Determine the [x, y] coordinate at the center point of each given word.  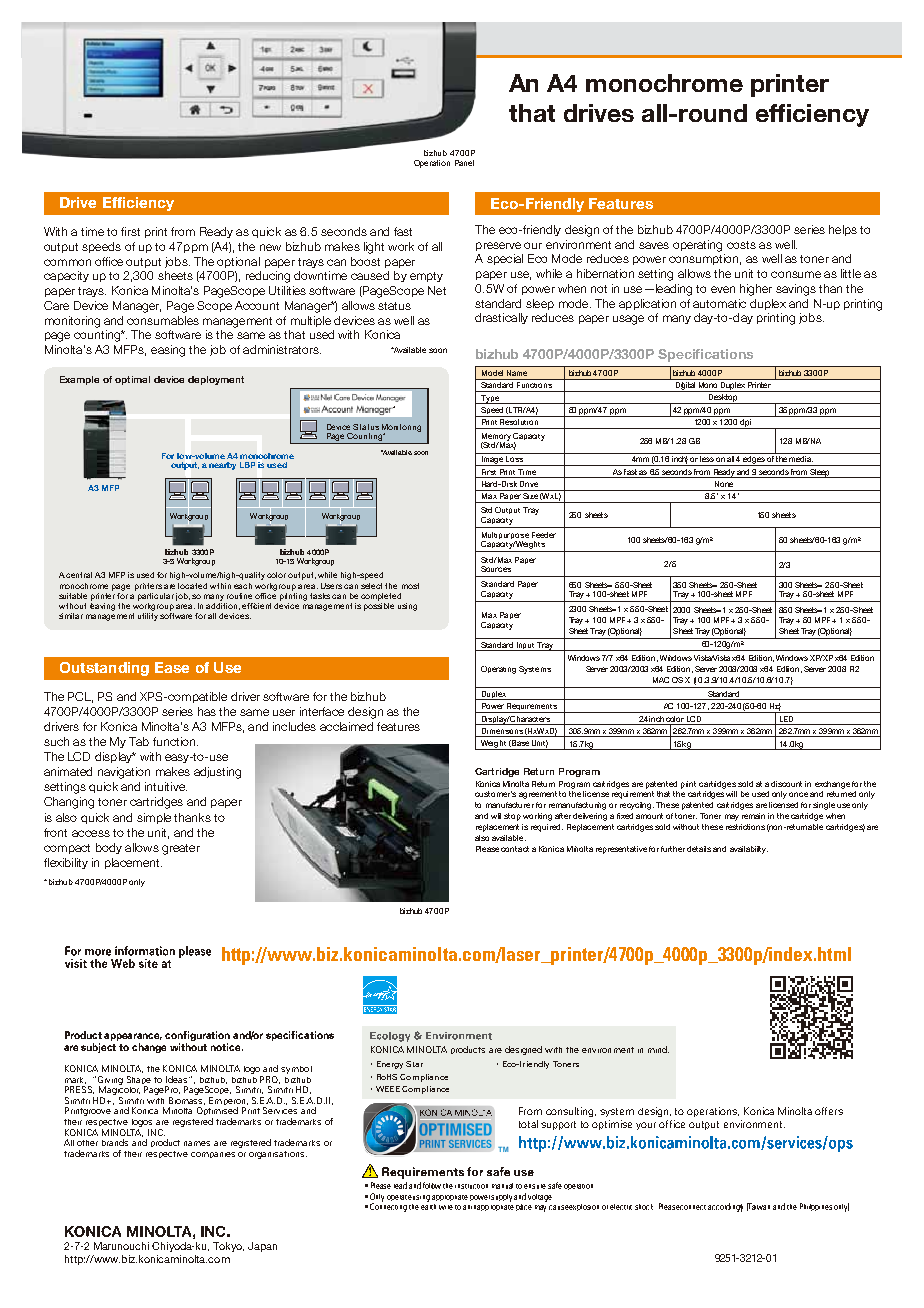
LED [786, 720]
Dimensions [502, 732]
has [207, 711]
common [67, 262]
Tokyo [228, 1247]
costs [741, 245]
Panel [464, 163]
